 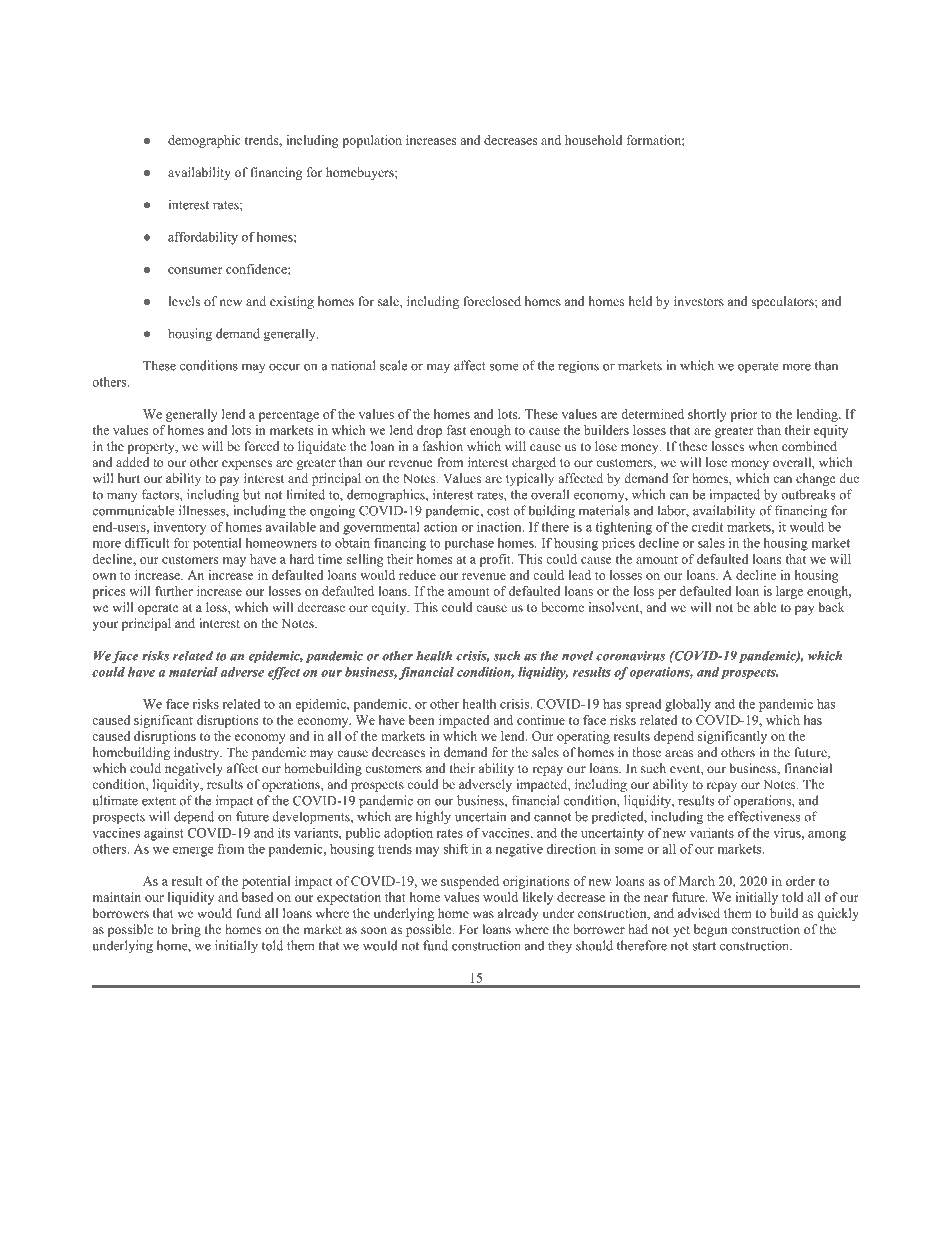 What do you see at coordinates (483, 914) in the screenshot?
I see `was` at bounding box center [483, 914].
